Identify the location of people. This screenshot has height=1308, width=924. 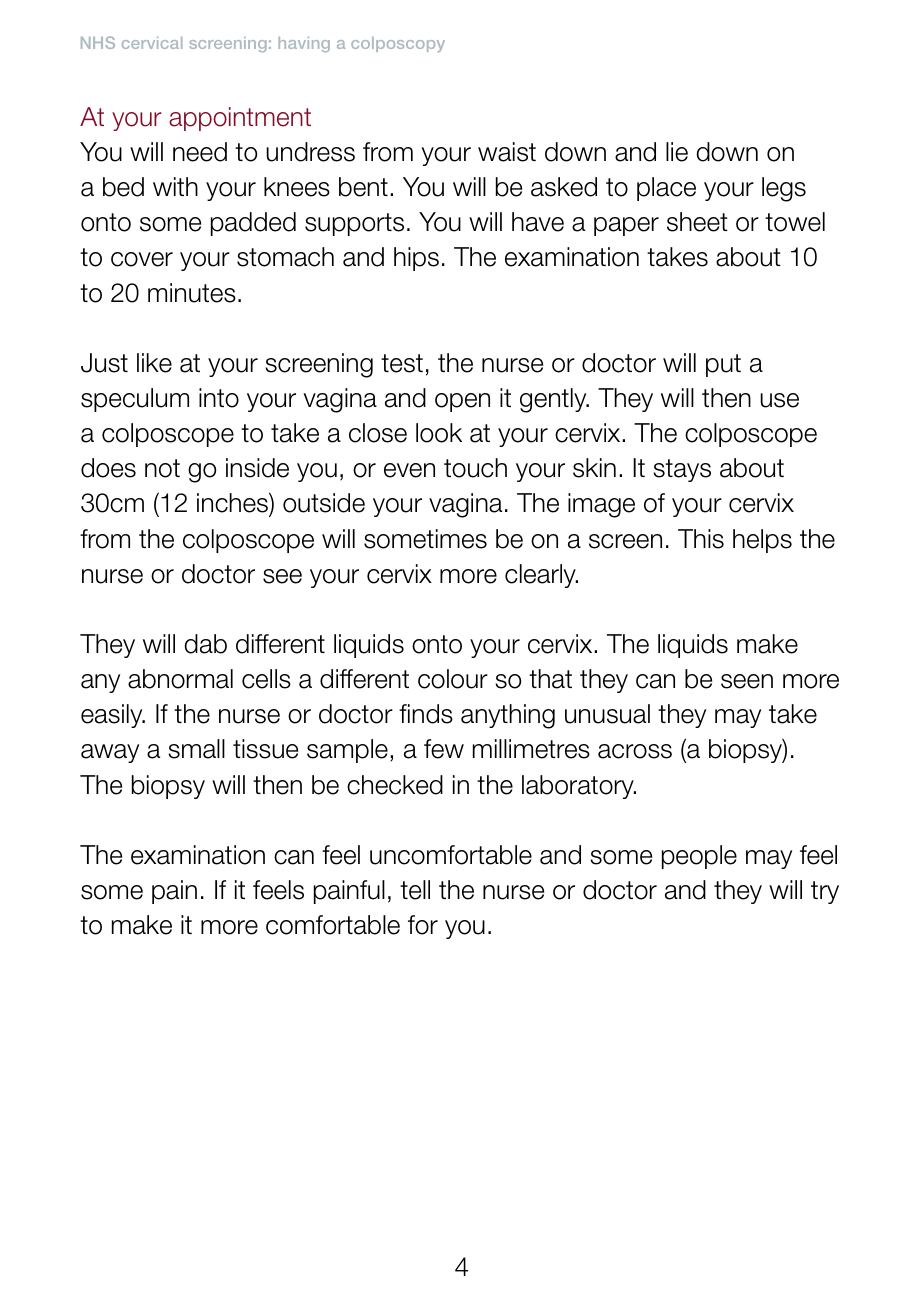
(699, 857).
